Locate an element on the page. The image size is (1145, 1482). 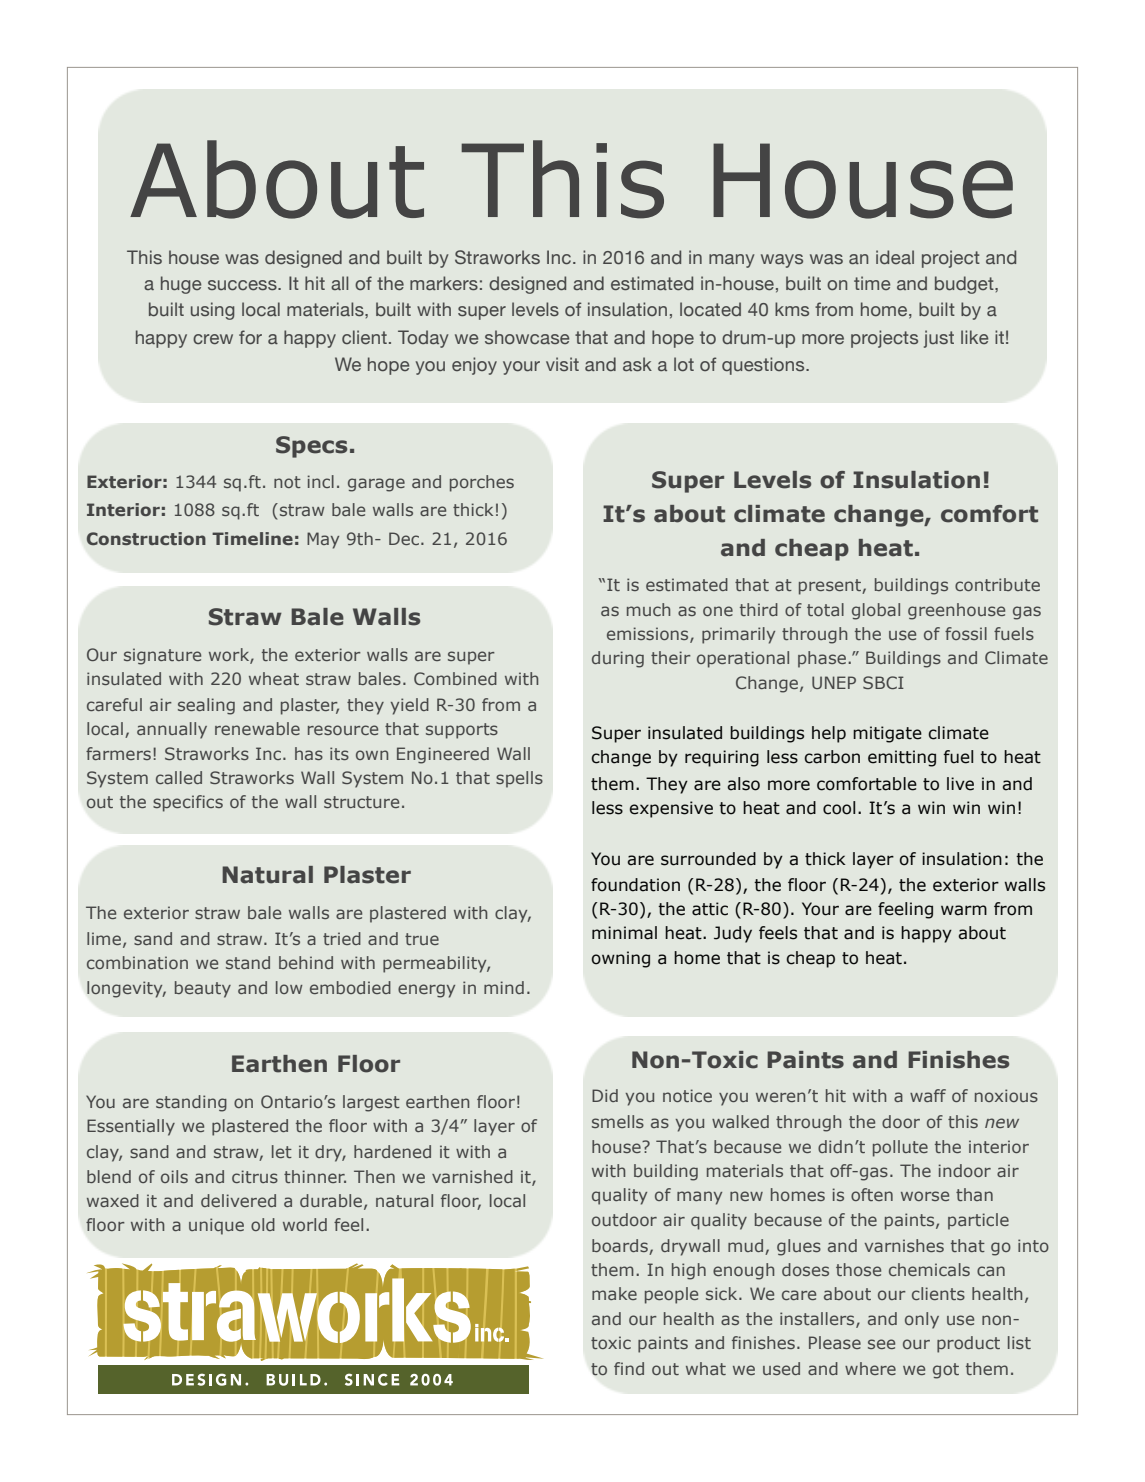
budget is located at coordinates (965, 285).
